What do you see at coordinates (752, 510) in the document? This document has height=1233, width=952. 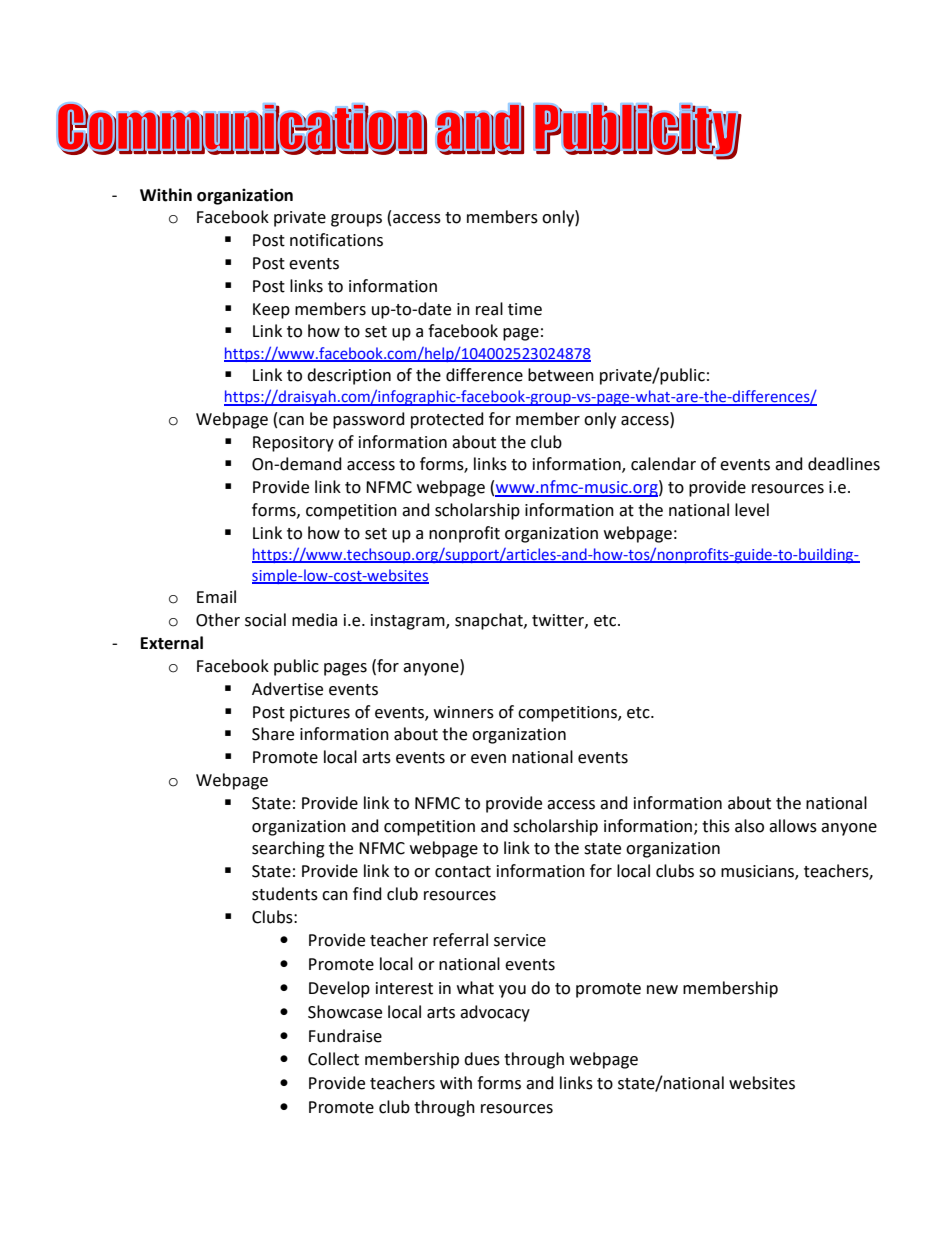 I see `level` at bounding box center [752, 510].
